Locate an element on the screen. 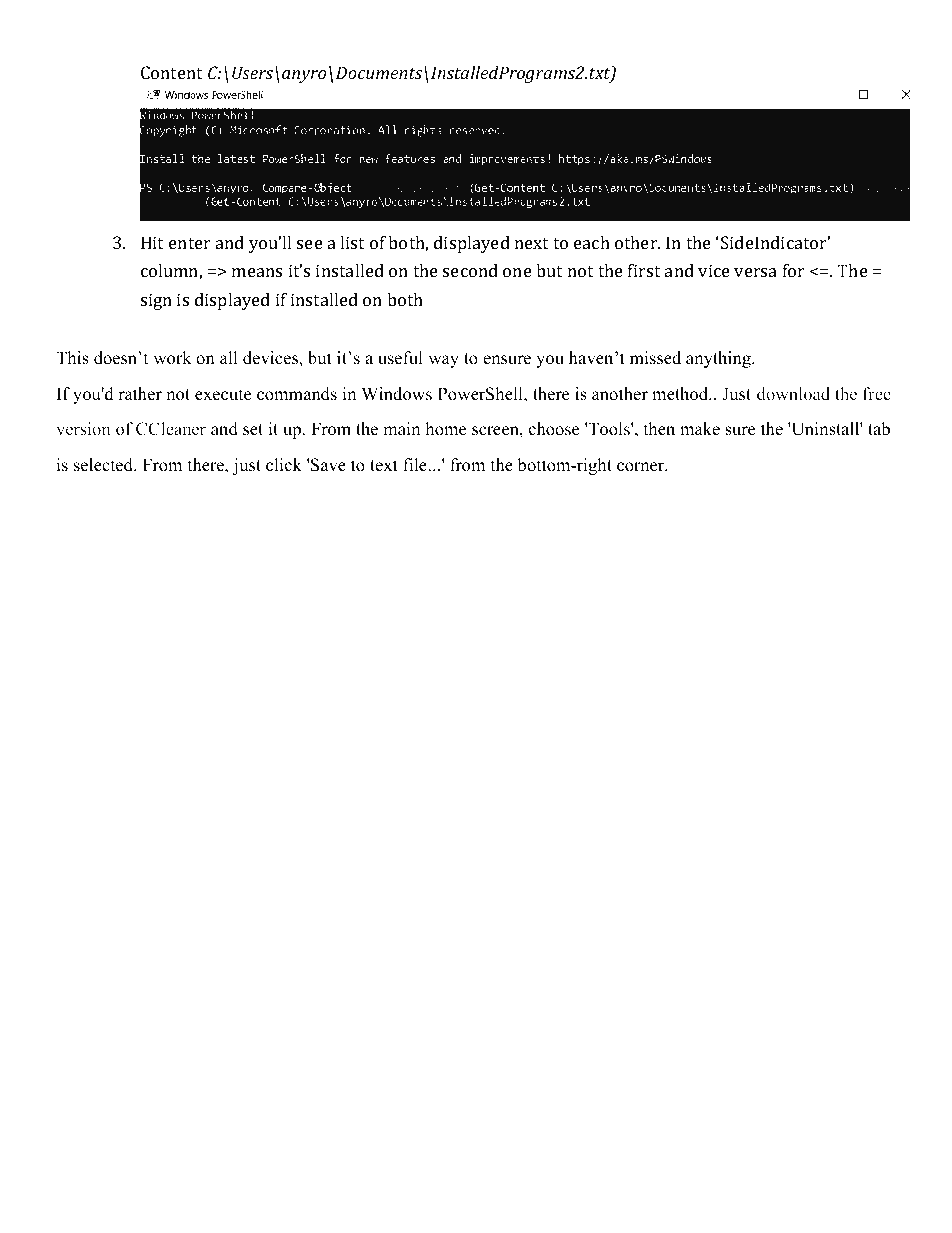 This screenshot has height=1233, width=952. list is located at coordinates (352, 242).
